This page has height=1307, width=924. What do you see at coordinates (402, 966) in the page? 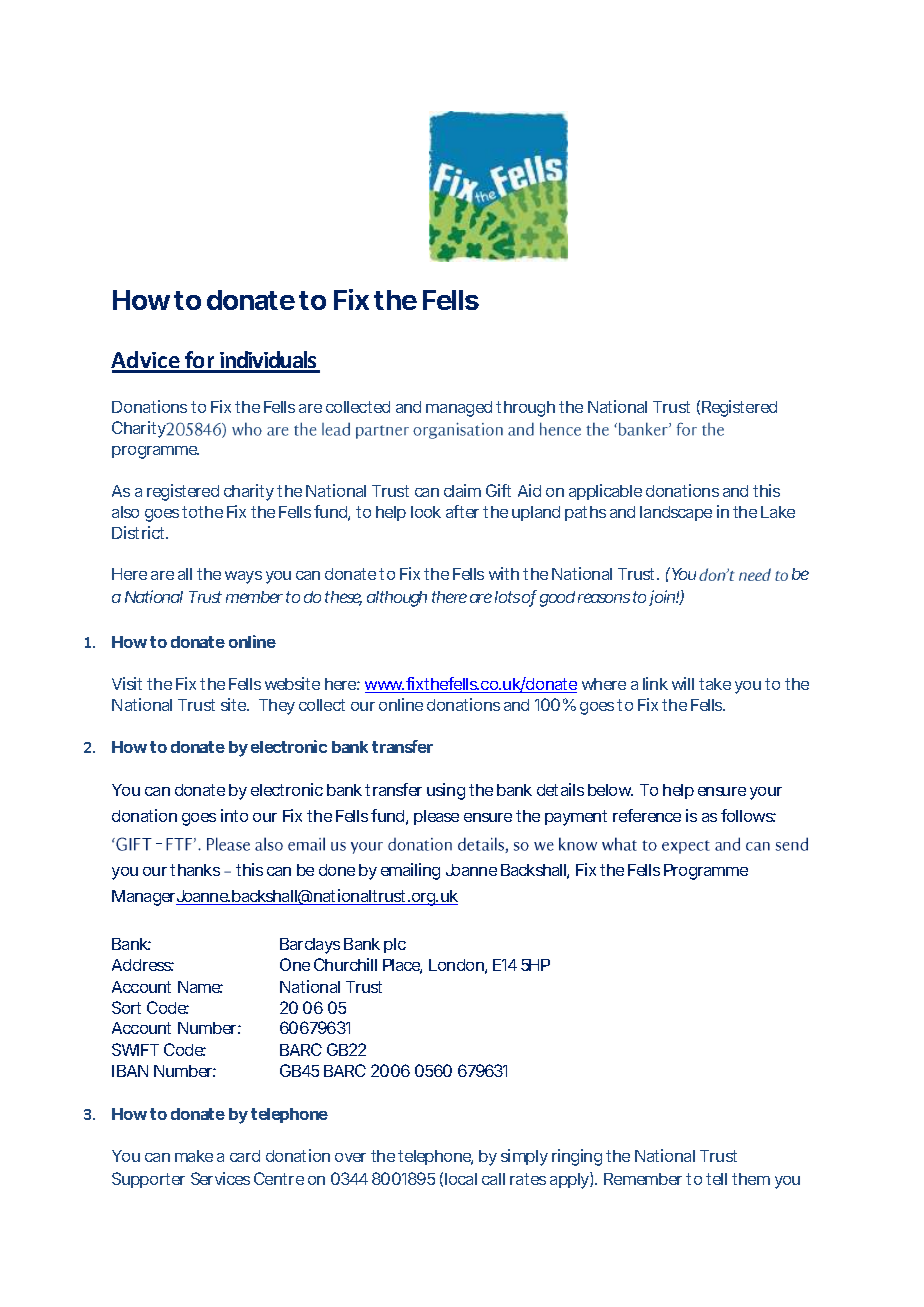
I see `Place` at bounding box center [402, 966].
